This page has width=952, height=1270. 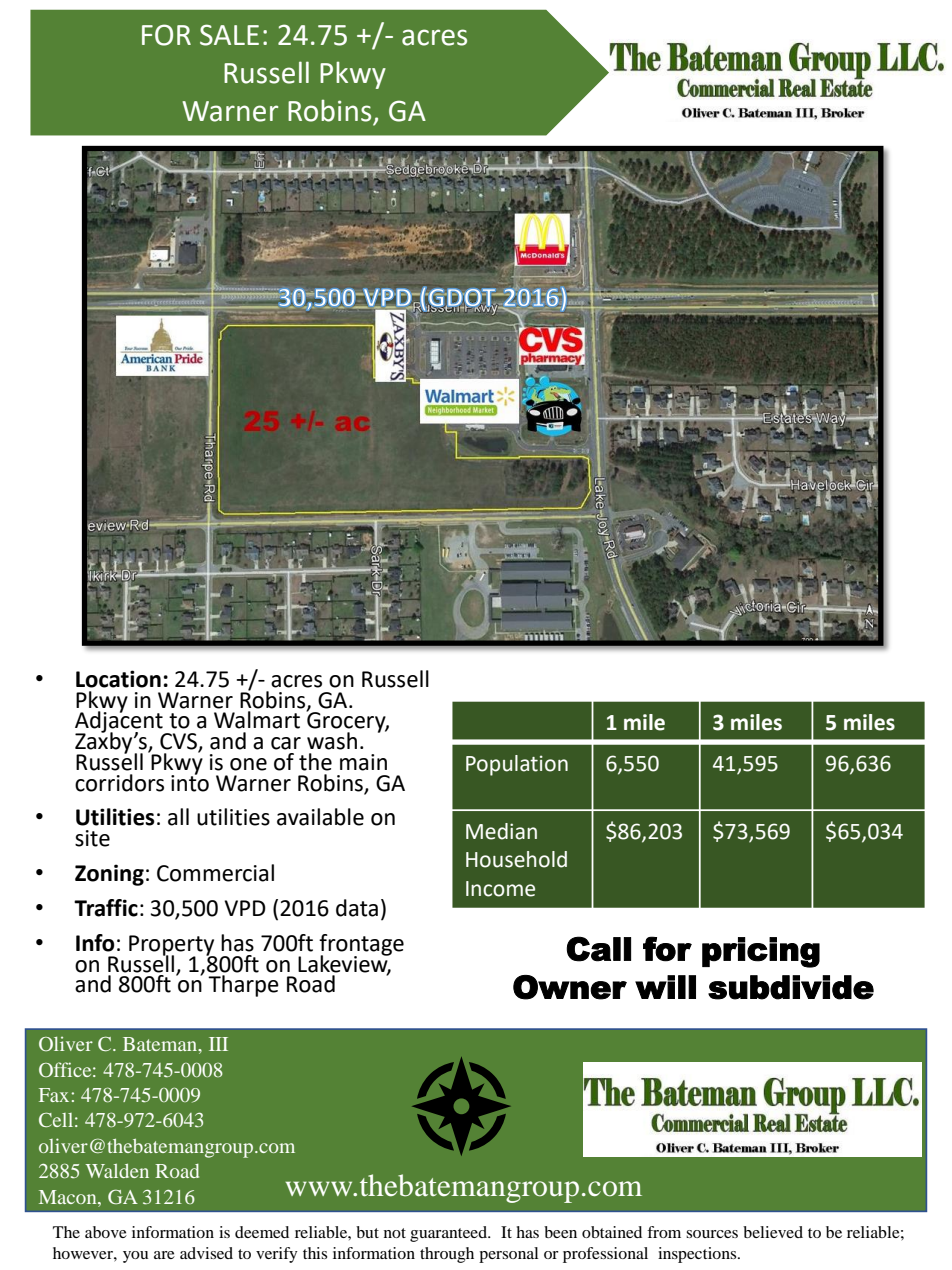 What do you see at coordinates (517, 765) in the page?
I see `Population` at bounding box center [517, 765].
